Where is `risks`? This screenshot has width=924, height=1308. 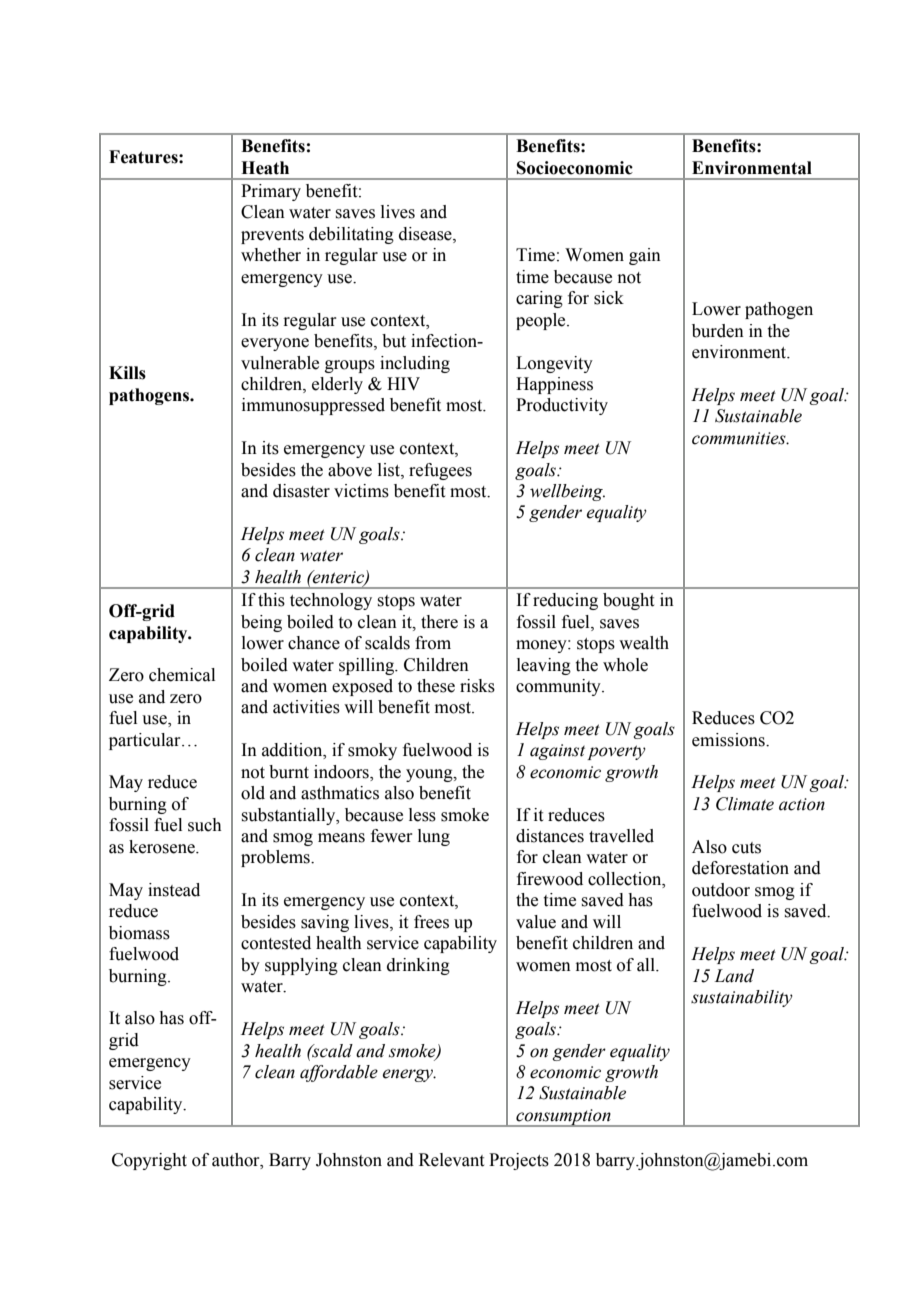 risks is located at coordinates (477, 686).
